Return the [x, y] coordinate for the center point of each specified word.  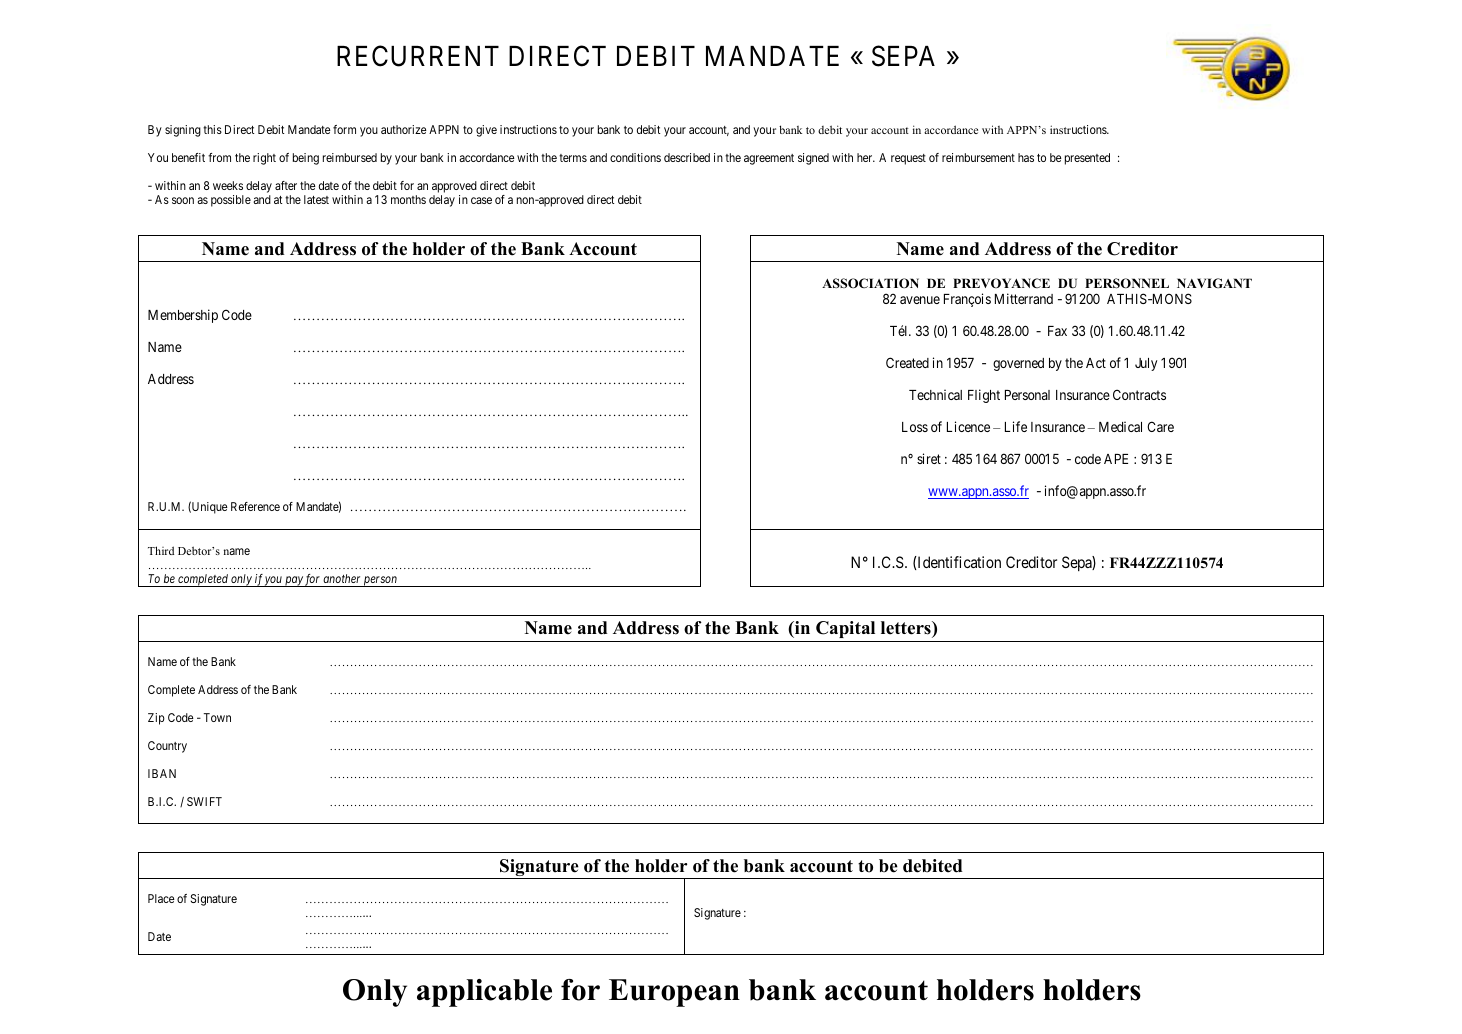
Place [161, 898]
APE [1116, 459]
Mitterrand [1024, 298]
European [674, 993]
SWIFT [204, 801]
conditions [635, 157]
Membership [183, 316]
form [344, 129]
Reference [255, 506]
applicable [484, 993]
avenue [920, 300]
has [1026, 157]
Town [217, 717]
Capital [846, 631]
